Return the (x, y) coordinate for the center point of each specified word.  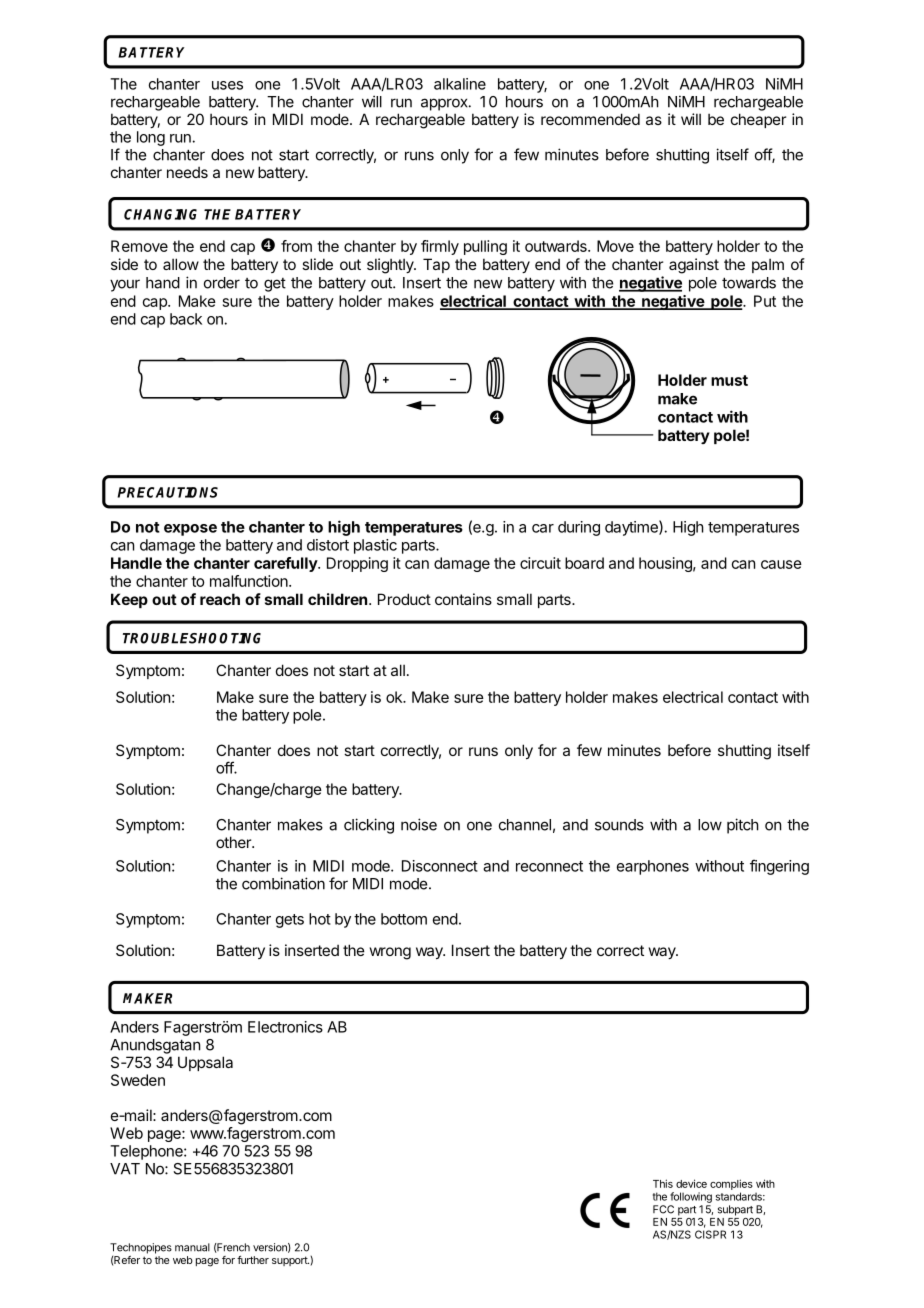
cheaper (758, 120)
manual (192, 1247)
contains (463, 599)
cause (781, 564)
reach (220, 599)
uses (227, 85)
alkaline (460, 84)
